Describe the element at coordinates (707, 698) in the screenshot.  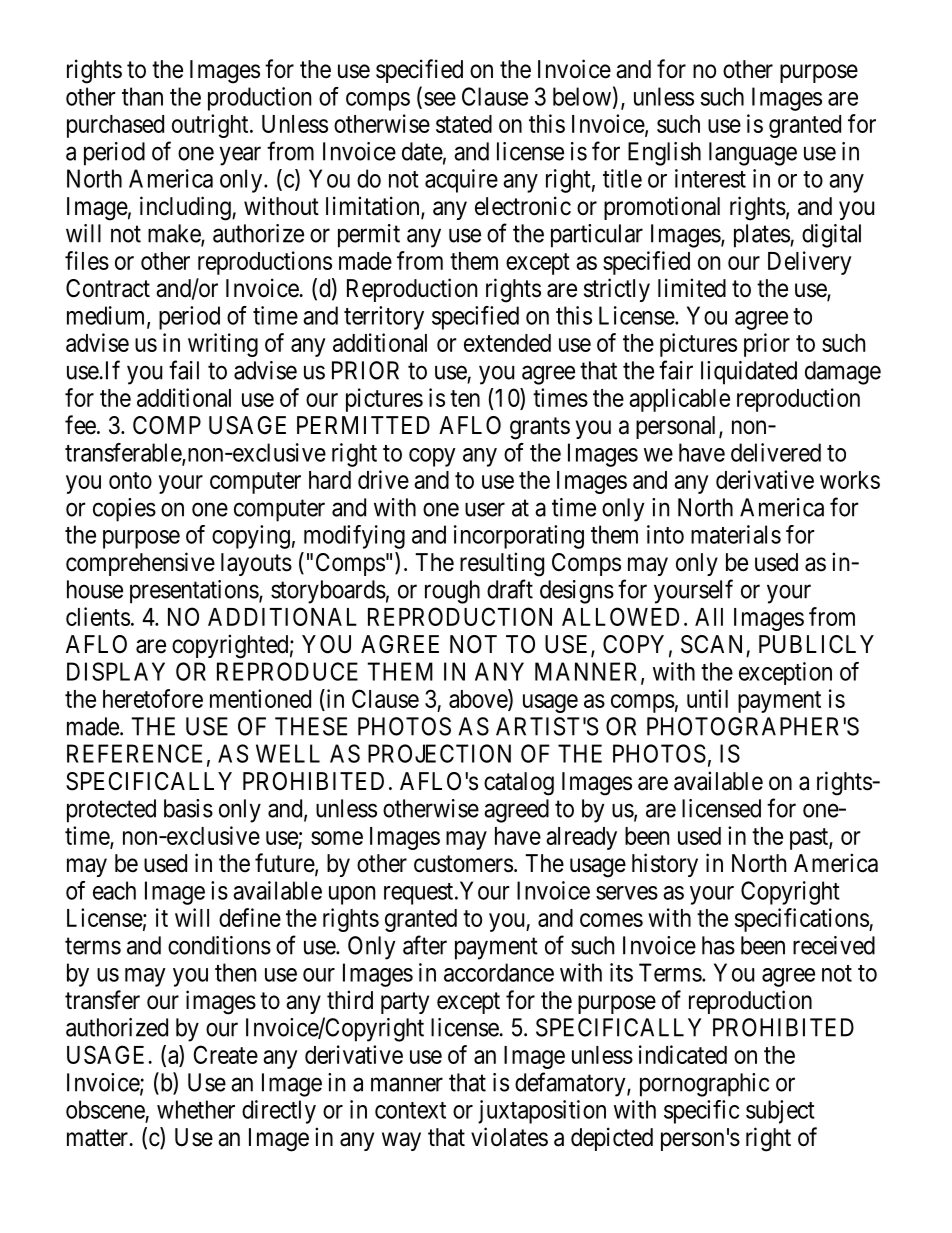
I see `until` at that location.
